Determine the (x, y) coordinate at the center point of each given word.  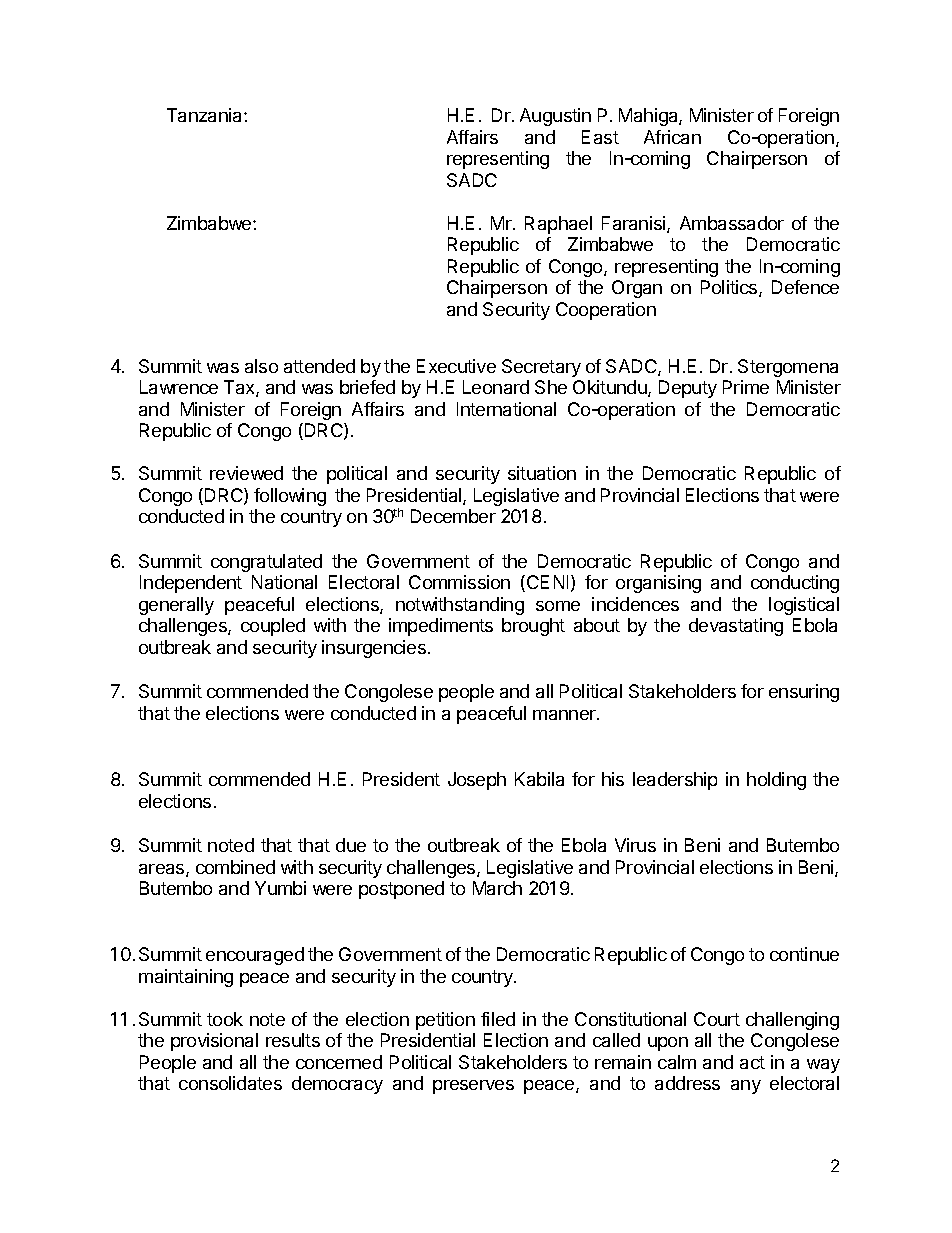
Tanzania (206, 115)
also (261, 366)
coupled (273, 627)
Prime (746, 387)
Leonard (496, 387)
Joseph (477, 781)
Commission (459, 582)
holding (776, 781)
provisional (214, 1042)
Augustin (555, 117)
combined (235, 867)
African (672, 137)
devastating (736, 627)
